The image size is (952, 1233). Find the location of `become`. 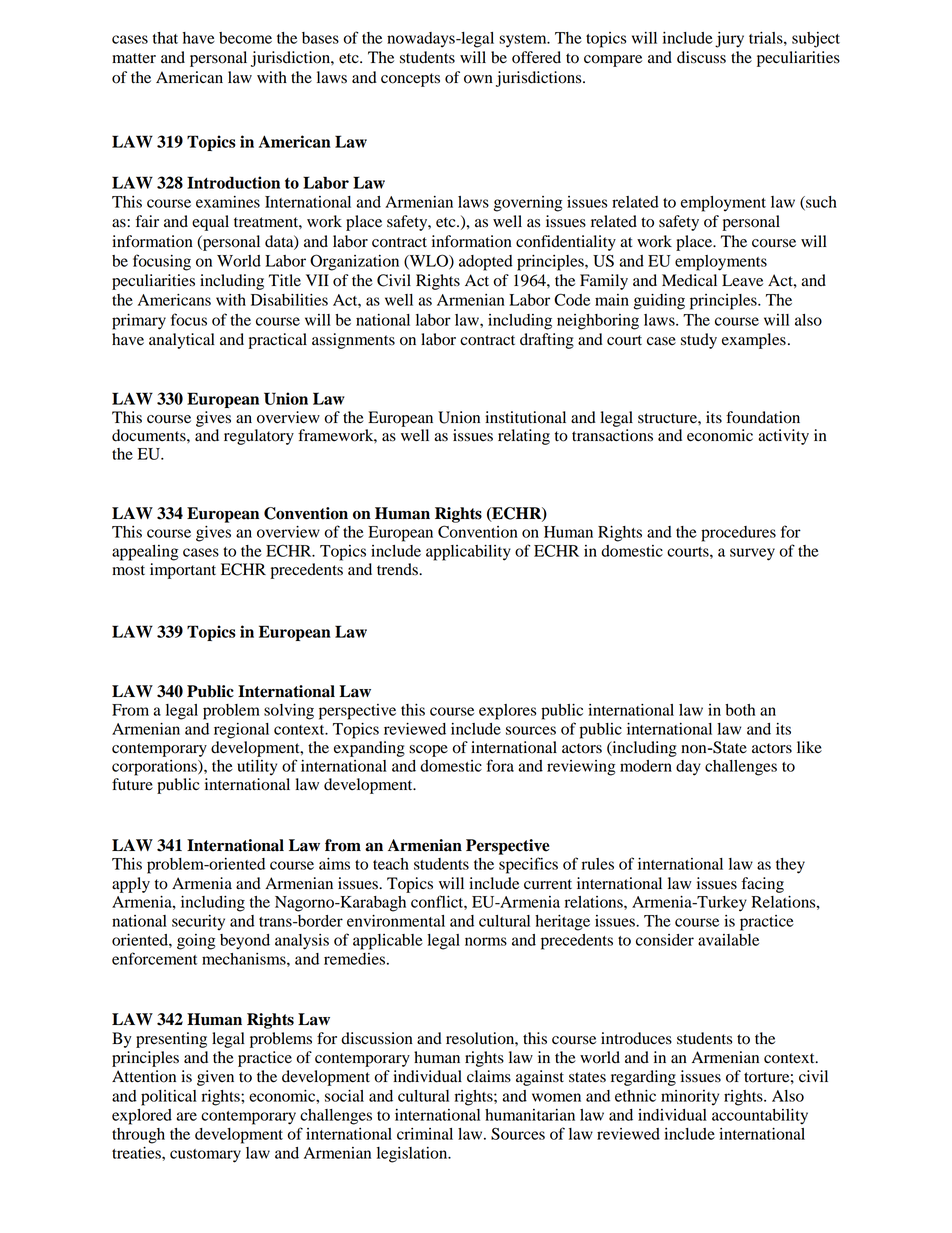

become is located at coordinates (245, 38).
